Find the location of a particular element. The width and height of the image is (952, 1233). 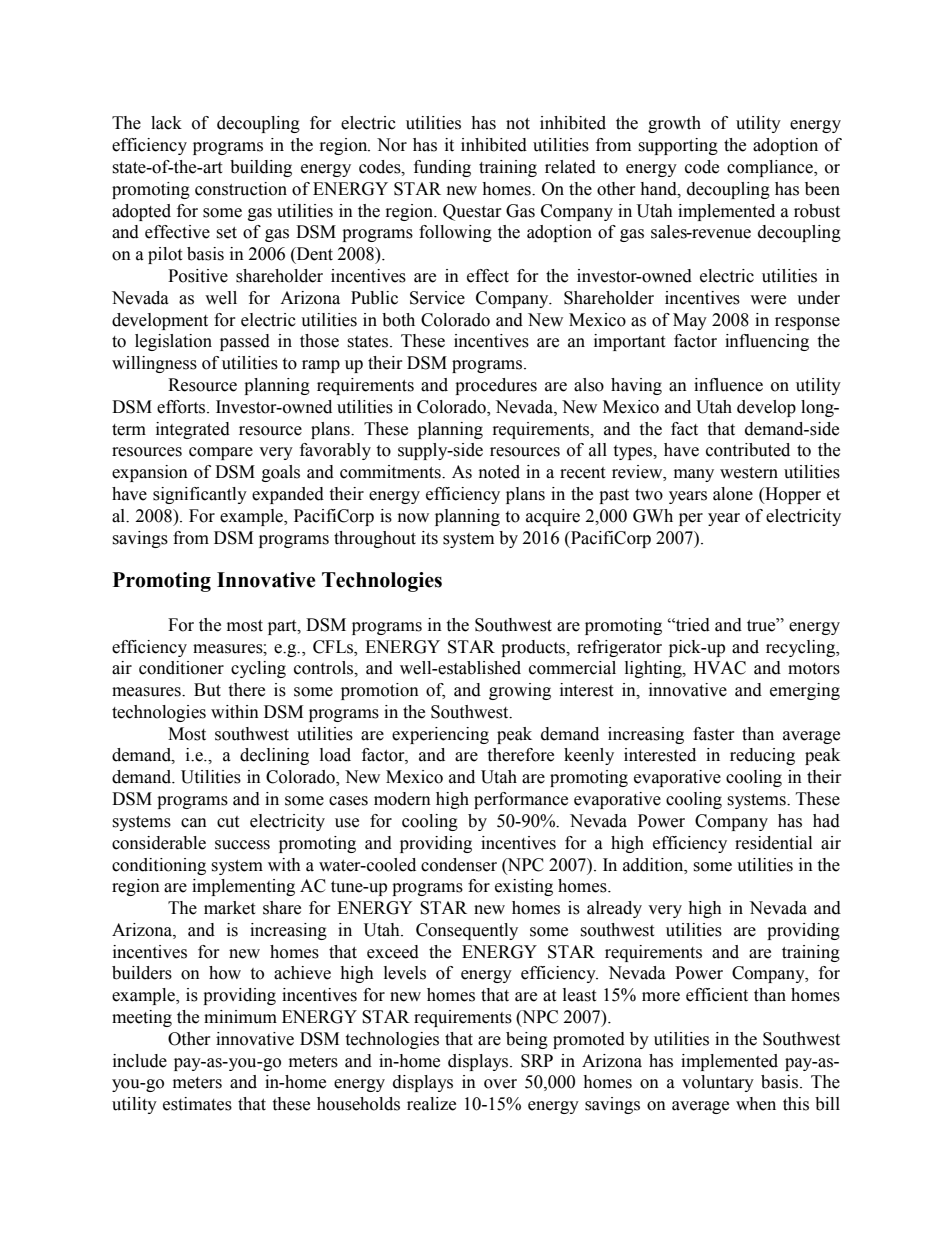

declining is located at coordinates (274, 756).
